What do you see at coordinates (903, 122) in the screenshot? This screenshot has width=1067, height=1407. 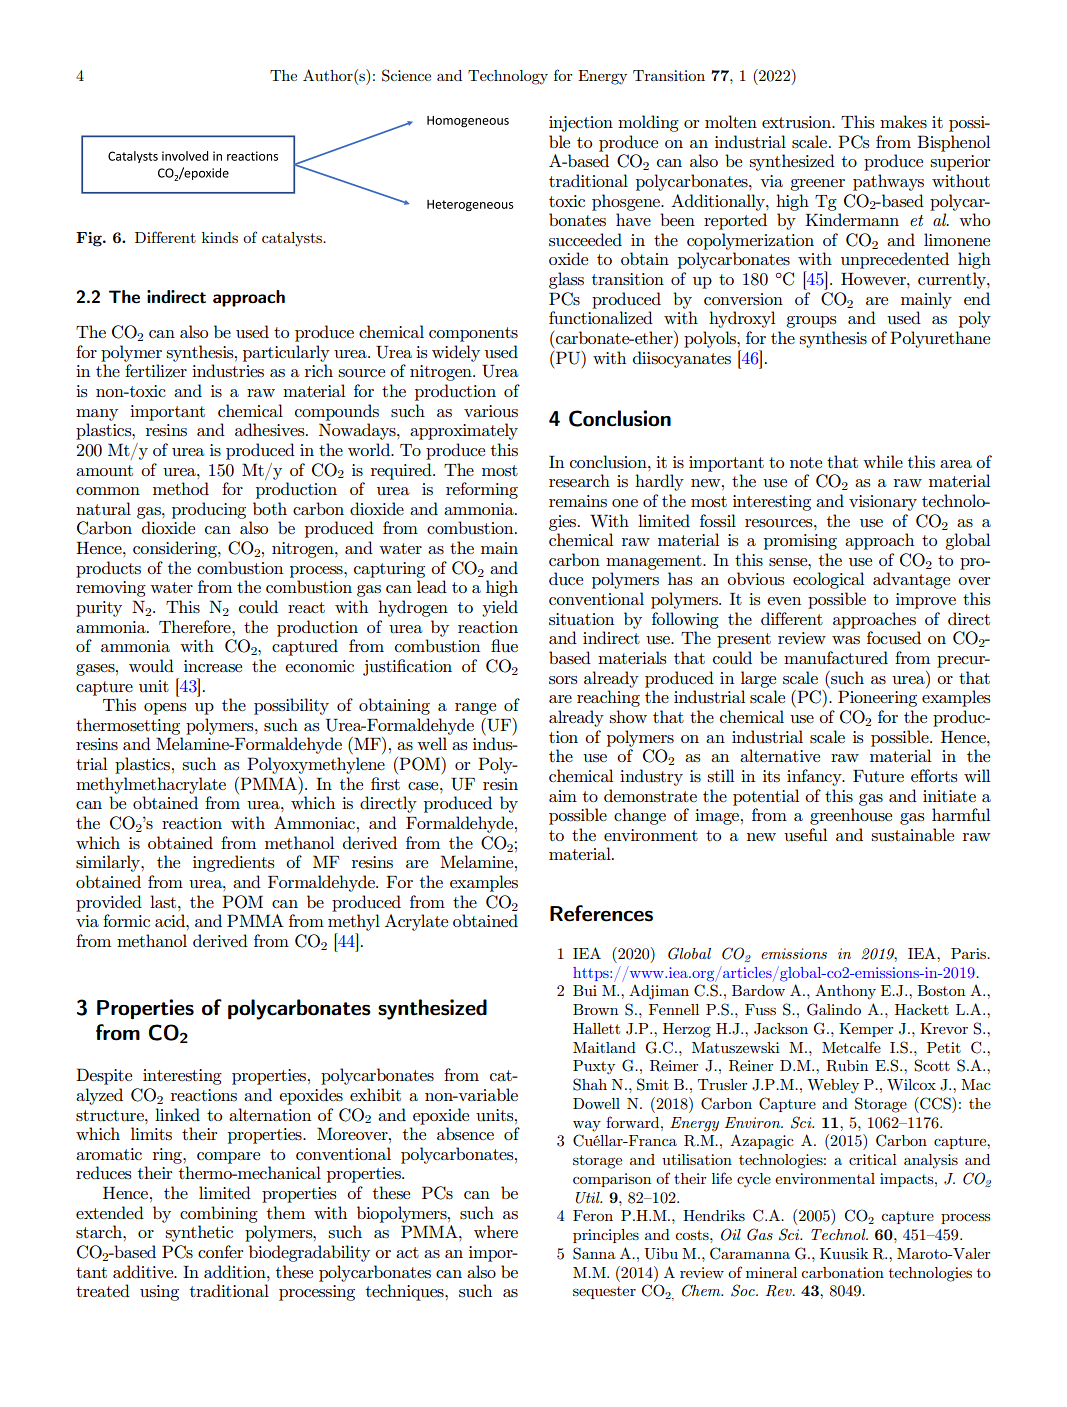 I see `makes` at bounding box center [903, 122].
